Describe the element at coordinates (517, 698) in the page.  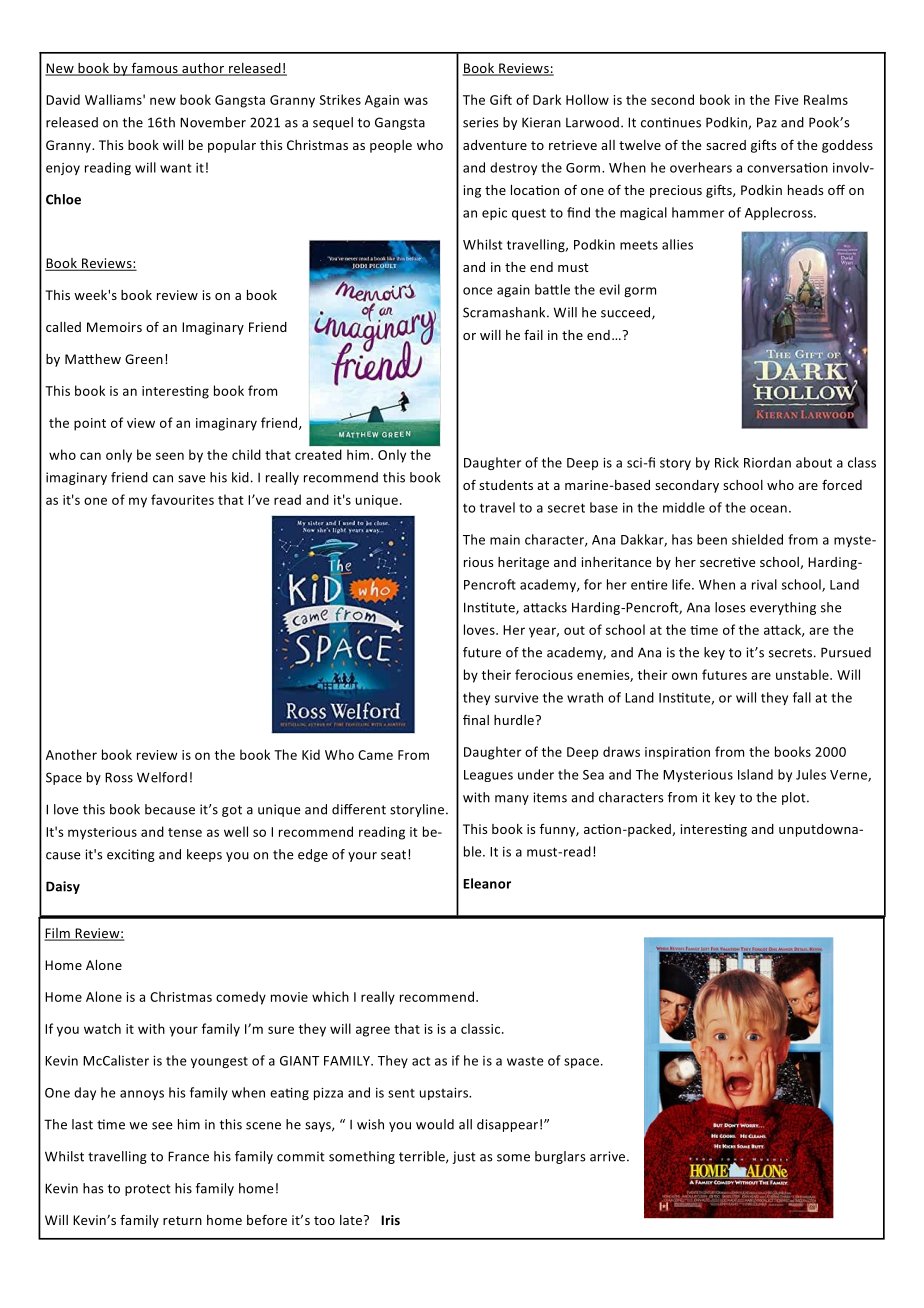
I see `survive` at that location.
